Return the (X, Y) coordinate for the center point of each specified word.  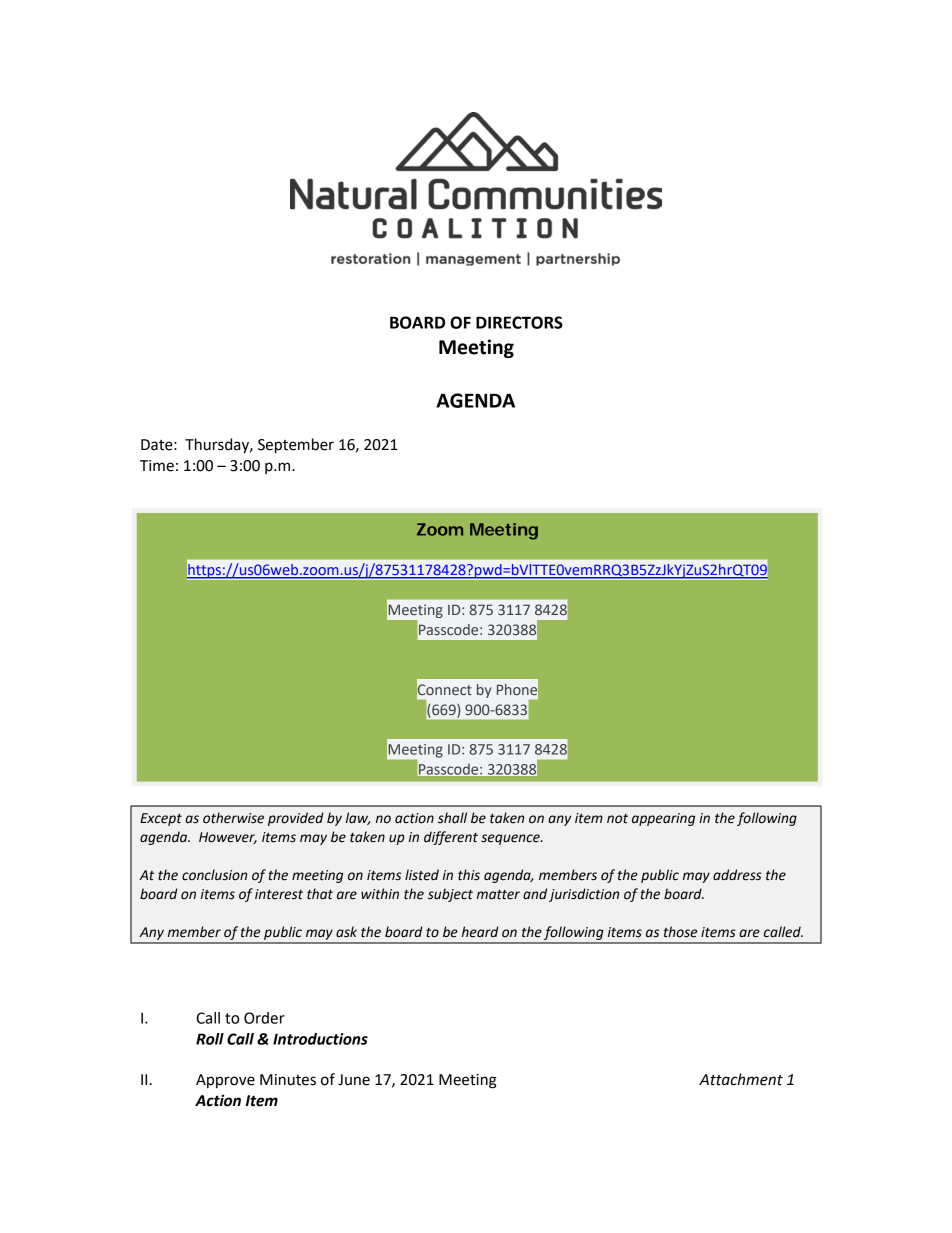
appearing (663, 819)
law (358, 818)
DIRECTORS (519, 322)
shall (452, 818)
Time (157, 466)
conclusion (214, 875)
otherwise (233, 818)
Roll (210, 1039)
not (617, 819)
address (737, 875)
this (469, 875)
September (296, 446)
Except (161, 819)
